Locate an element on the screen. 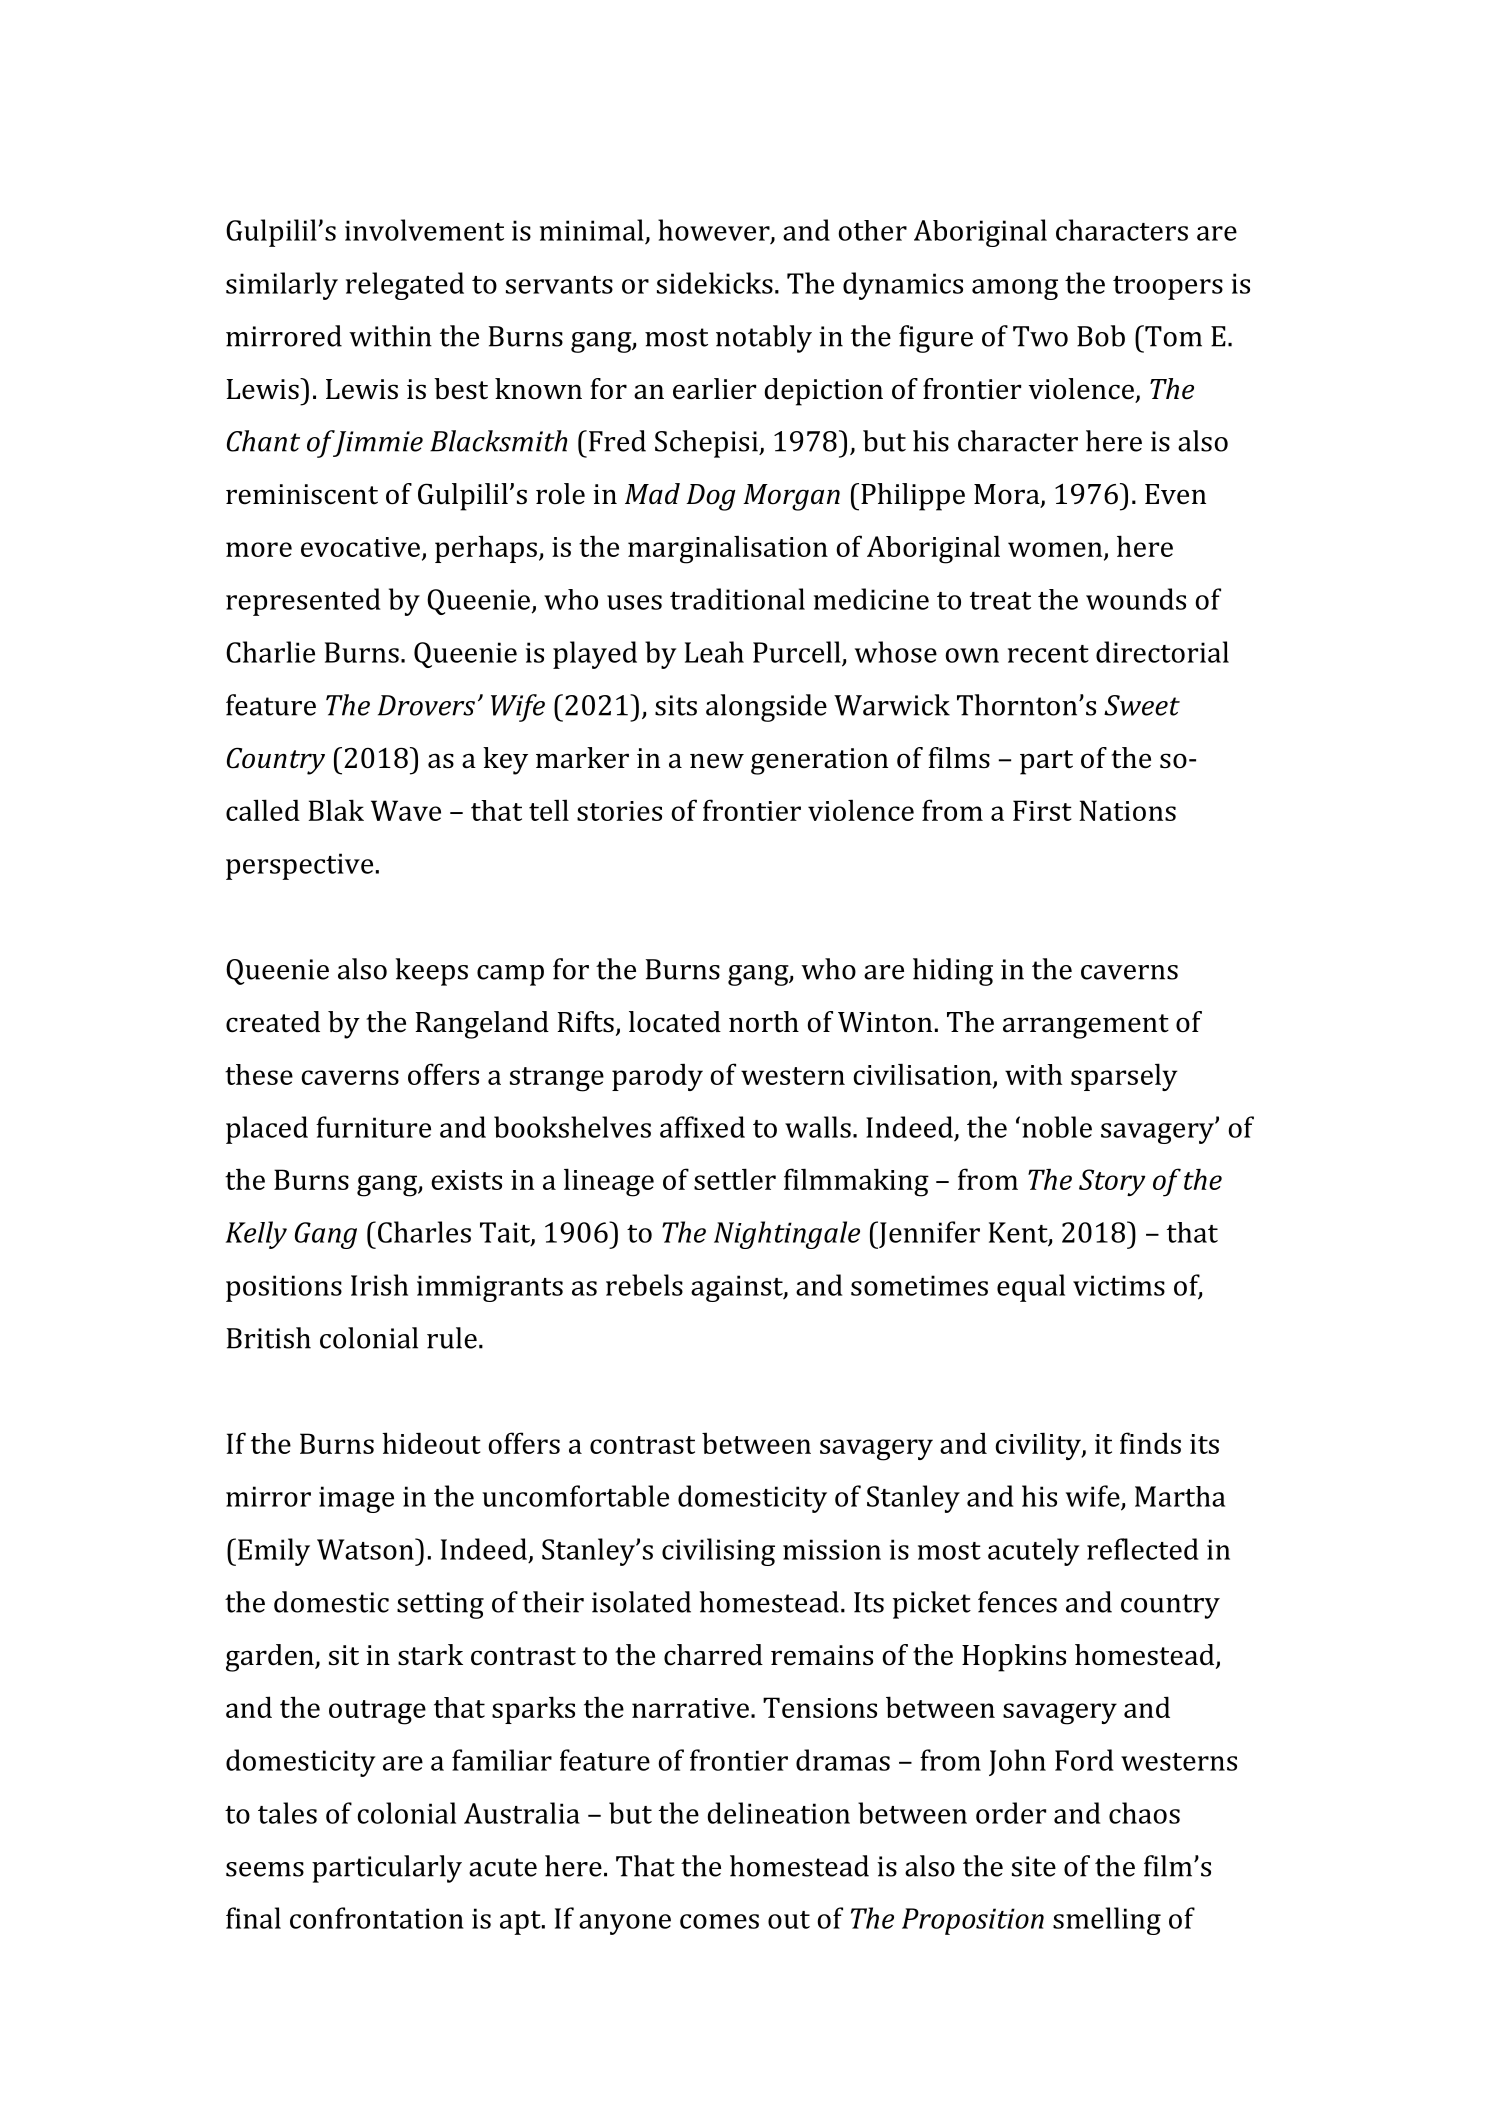  relegated is located at coordinates (405, 286).
